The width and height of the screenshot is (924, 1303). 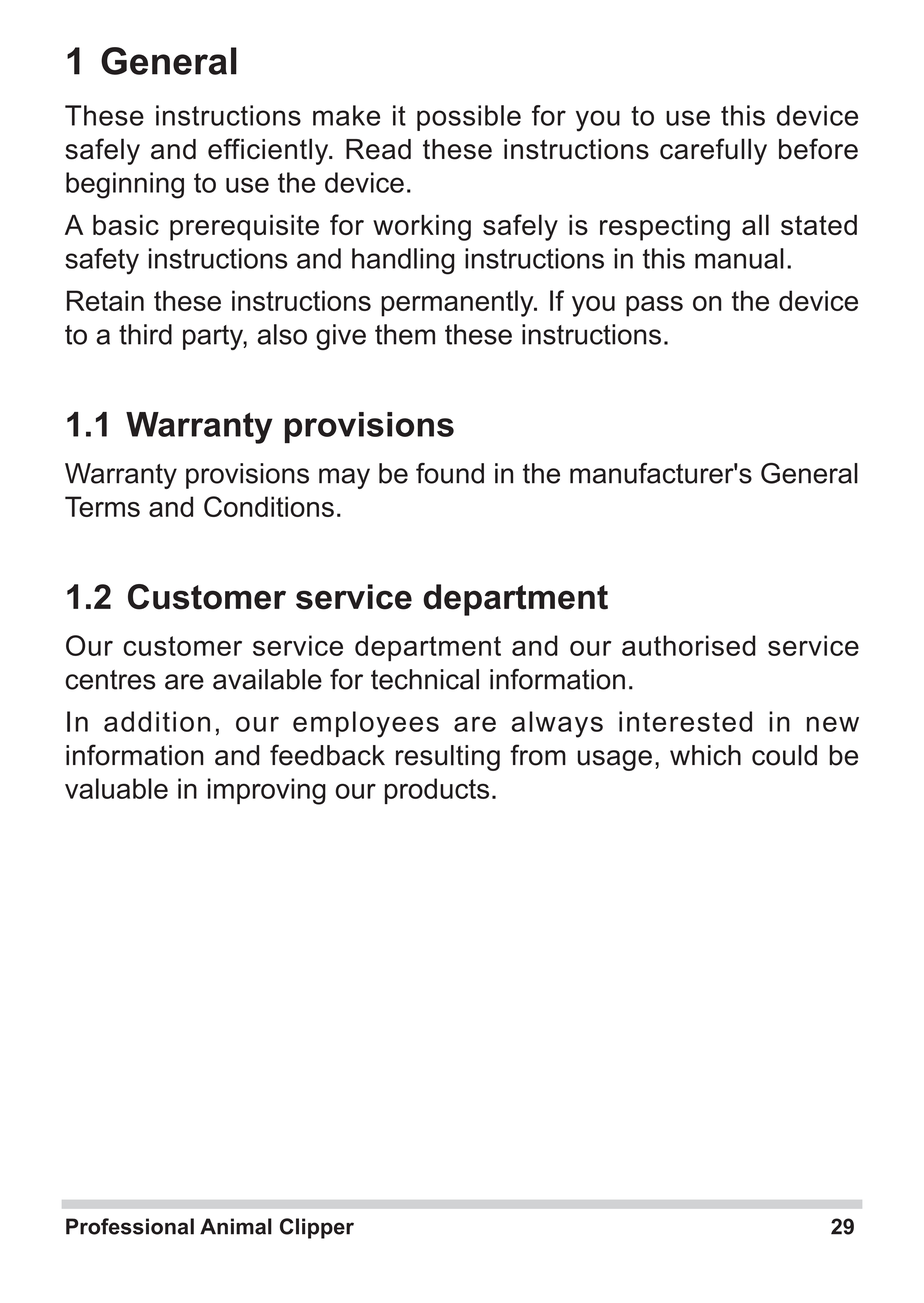 What do you see at coordinates (705, 755) in the screenshot?
I see `which` at bounding box center [705, 755].
